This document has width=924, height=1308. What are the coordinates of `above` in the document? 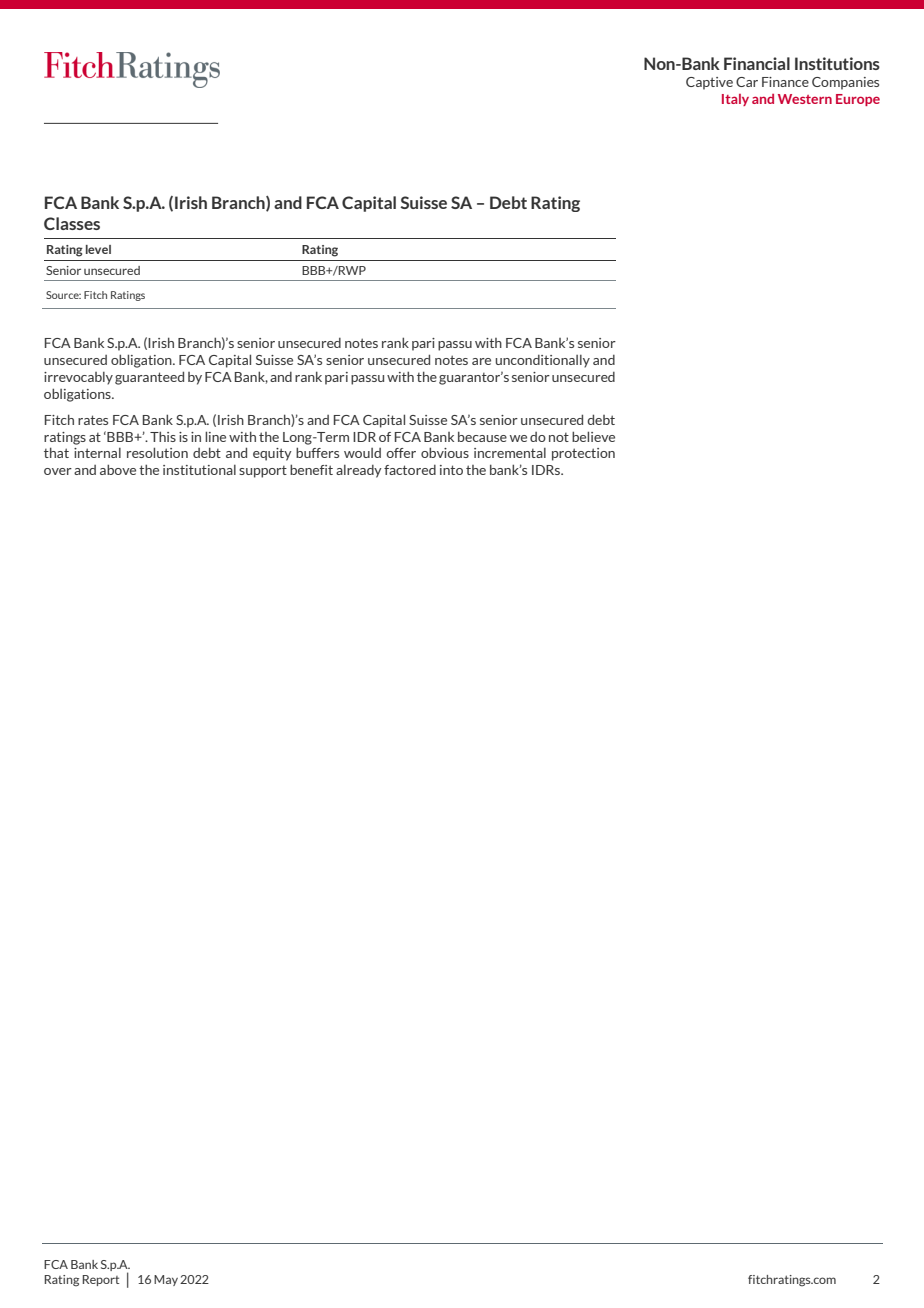 It's located at (118, 469).
